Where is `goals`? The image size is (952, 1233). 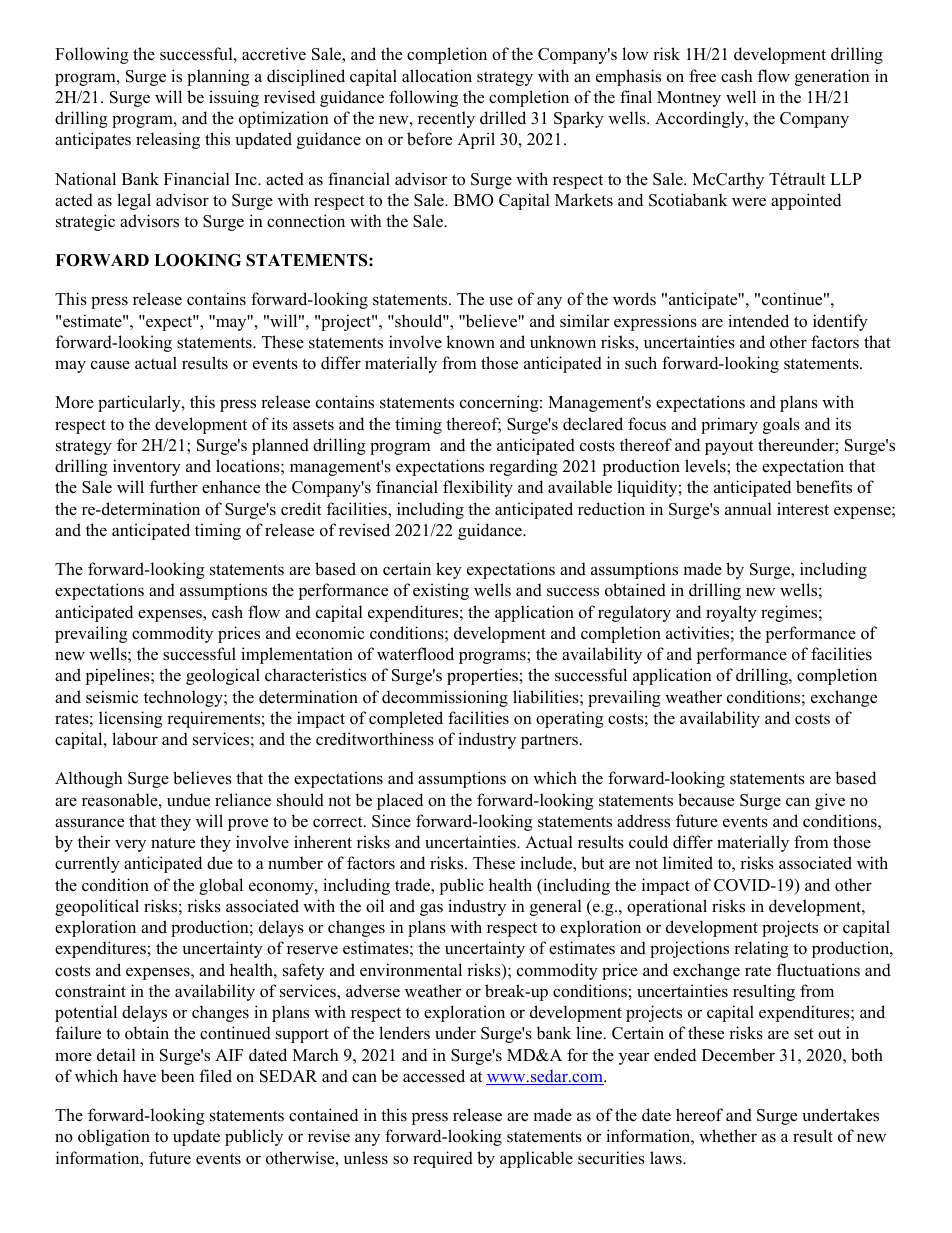
goals is located at coordinates (781, 425).
